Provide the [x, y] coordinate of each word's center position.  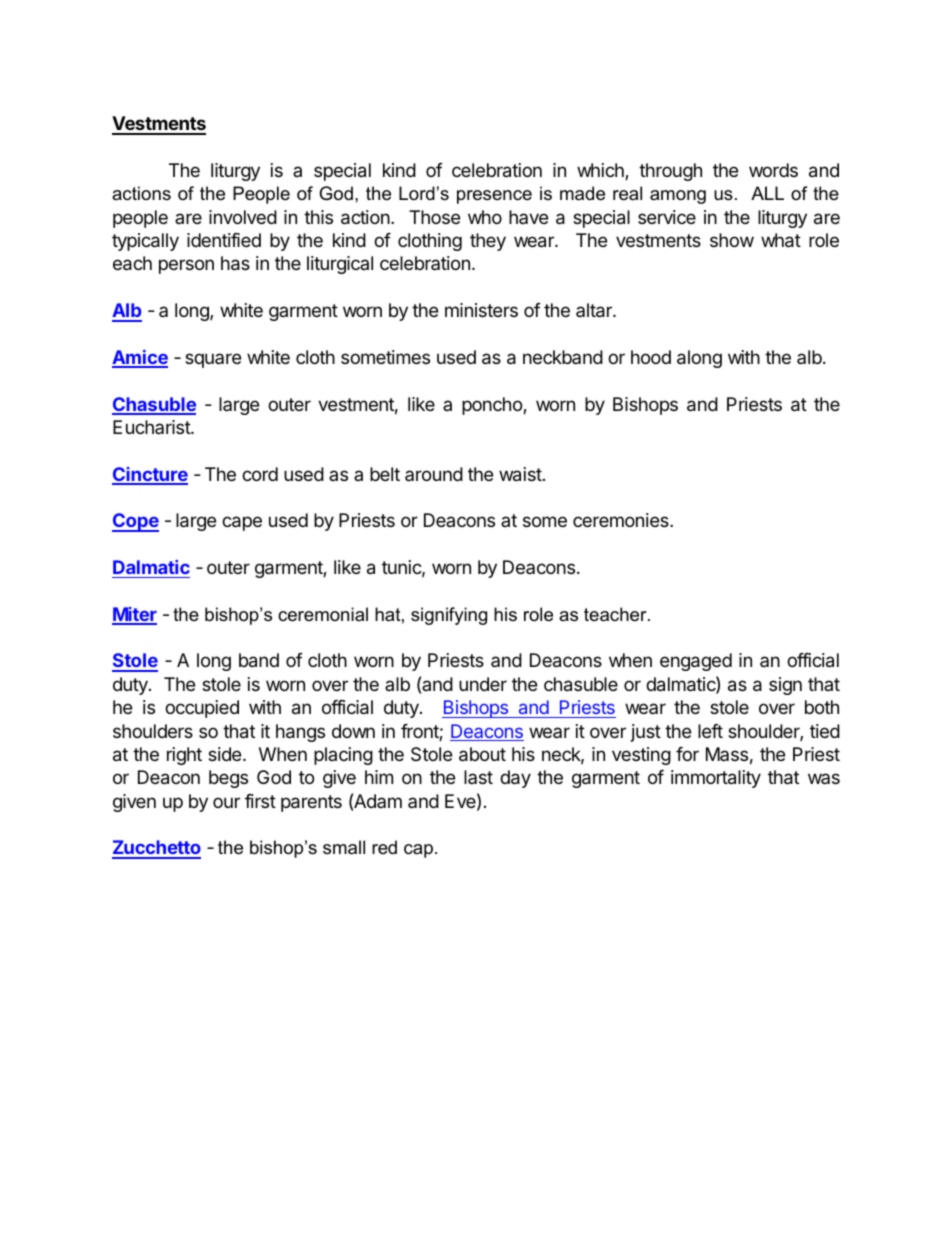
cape [242, 523]
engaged [696, 662]
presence [494, 197]
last [478, 777]
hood [651, 357]
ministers [481, 310]
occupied [202, 709]
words [773, 170]
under [483, 684]
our [226, 802]
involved [243, 217]
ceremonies [622, 520]
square [213, 360]
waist [520, 474]
